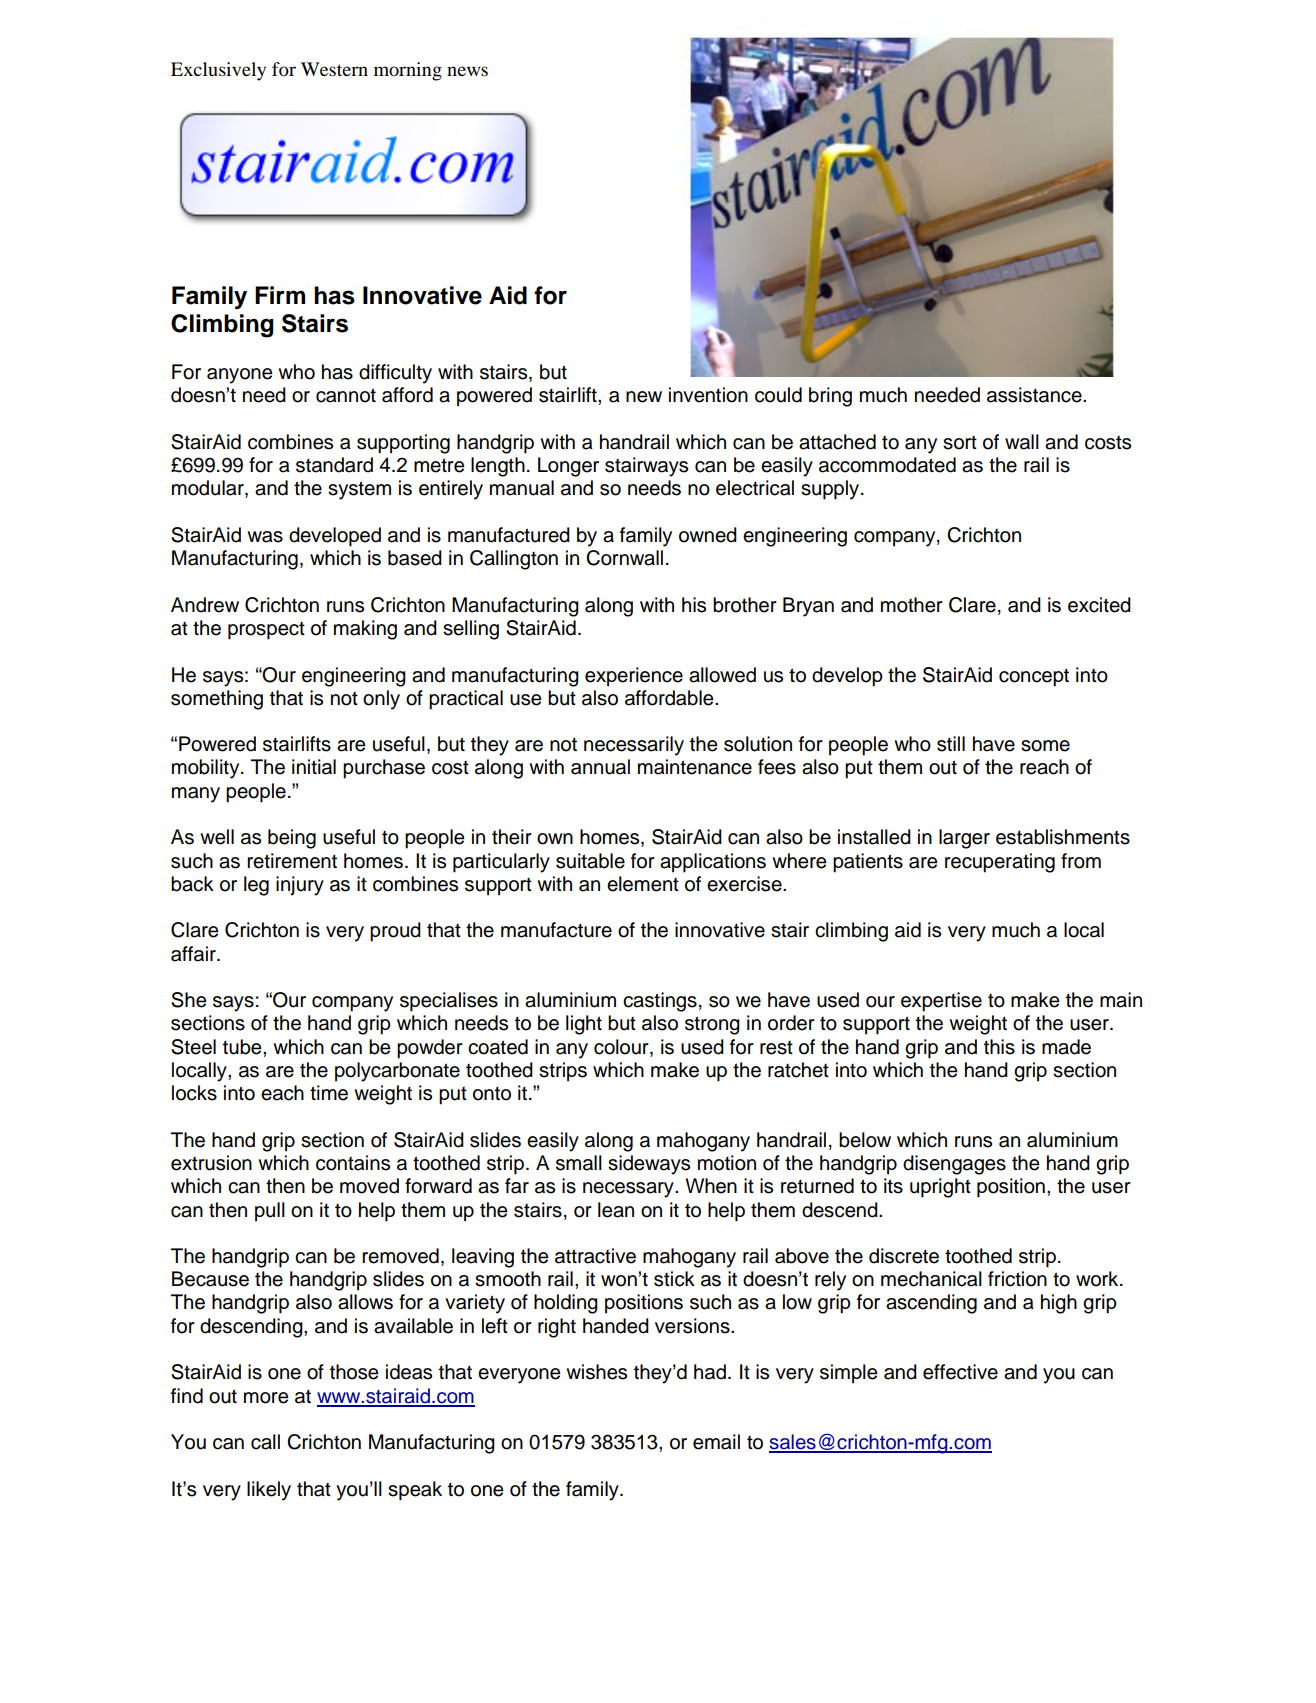 This document has width=1316, height=1703. What do you see at coordinates (467, 71) in the document?
I see `news` at bounding box center [467, 71].
